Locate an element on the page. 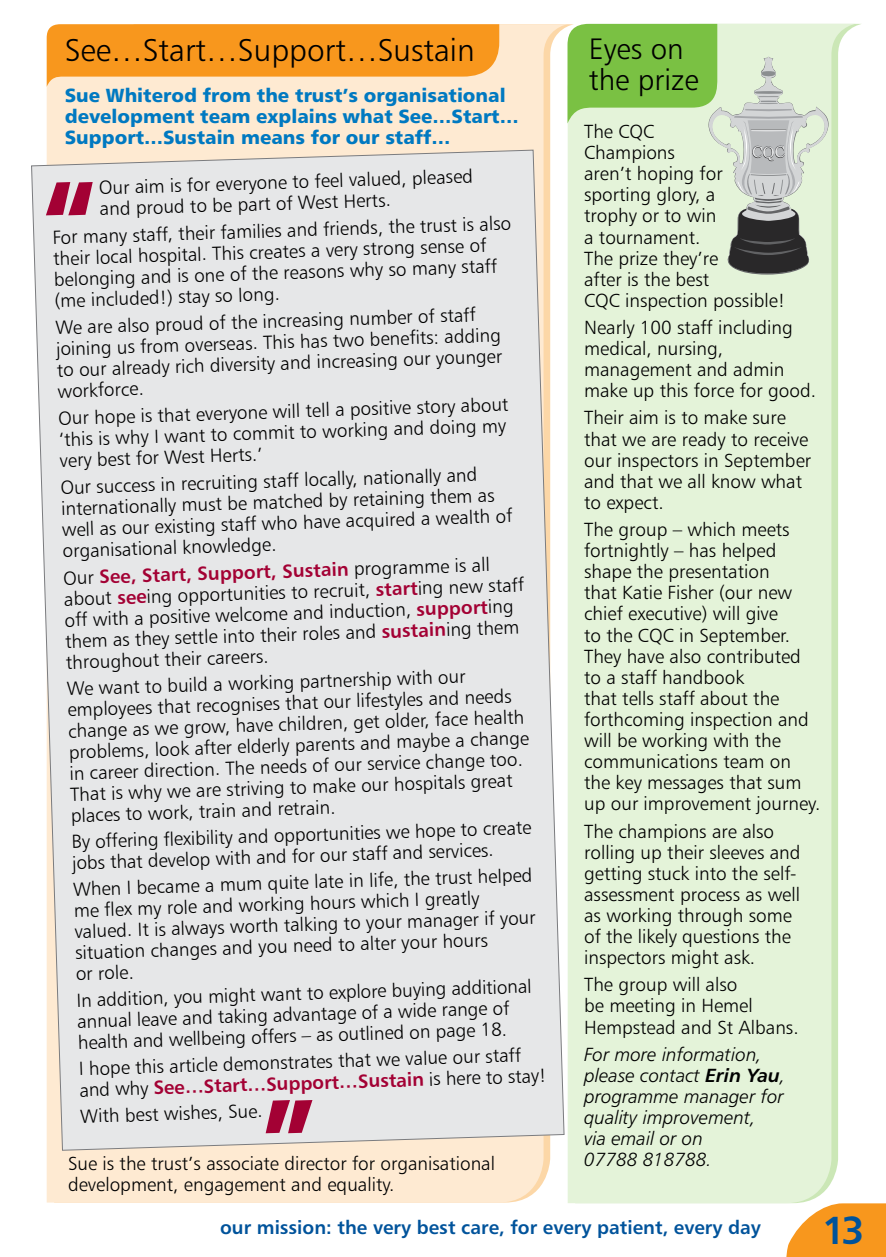 The image size is (886, 1257). Eyes is located at coordinates (616, 52).
